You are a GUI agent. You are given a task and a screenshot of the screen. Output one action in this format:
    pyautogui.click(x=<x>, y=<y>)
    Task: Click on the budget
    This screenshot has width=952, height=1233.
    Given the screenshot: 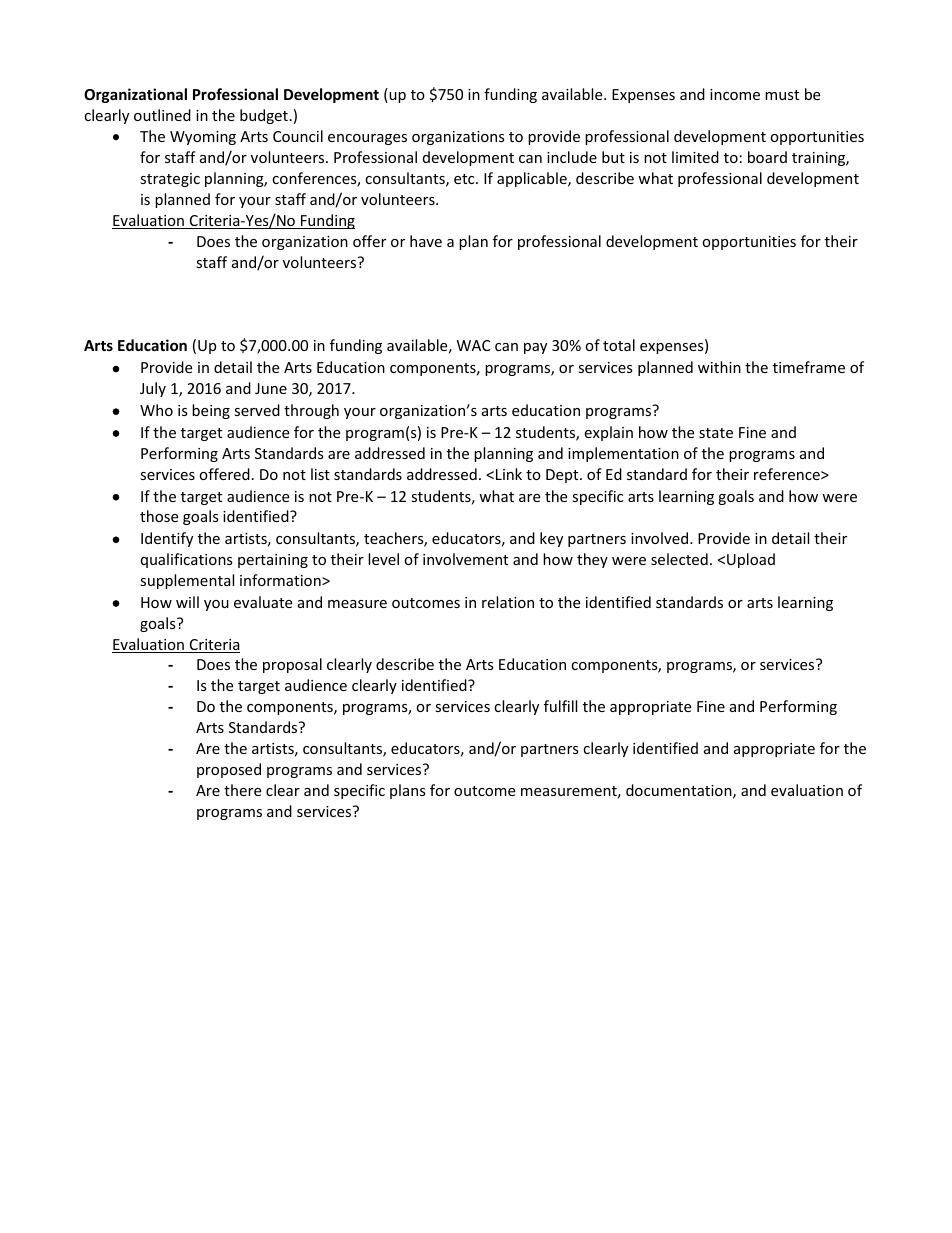 What is the action you would take?
    pyautogui.click(x=264, y=116)
